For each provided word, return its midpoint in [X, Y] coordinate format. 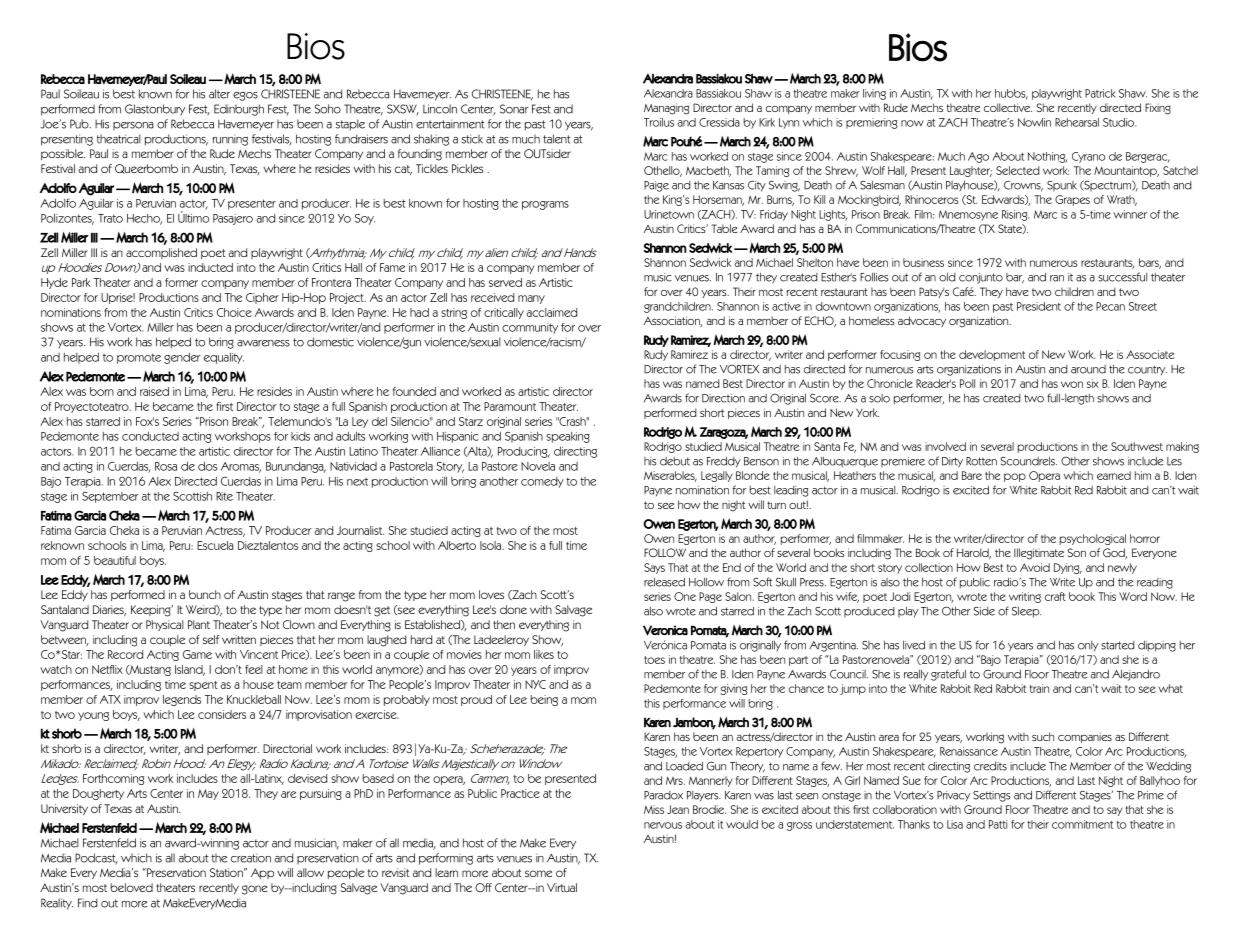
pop [1015, 477]
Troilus [659, 122]
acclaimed [552, 312]
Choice [234, 312]
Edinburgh [239, 110]
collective [1008, 107]
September [110, 497]
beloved [132, 887]
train [1039, 688]
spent [203, 686]
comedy [542, 482]
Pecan [1110, 306]
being [544, 700]
